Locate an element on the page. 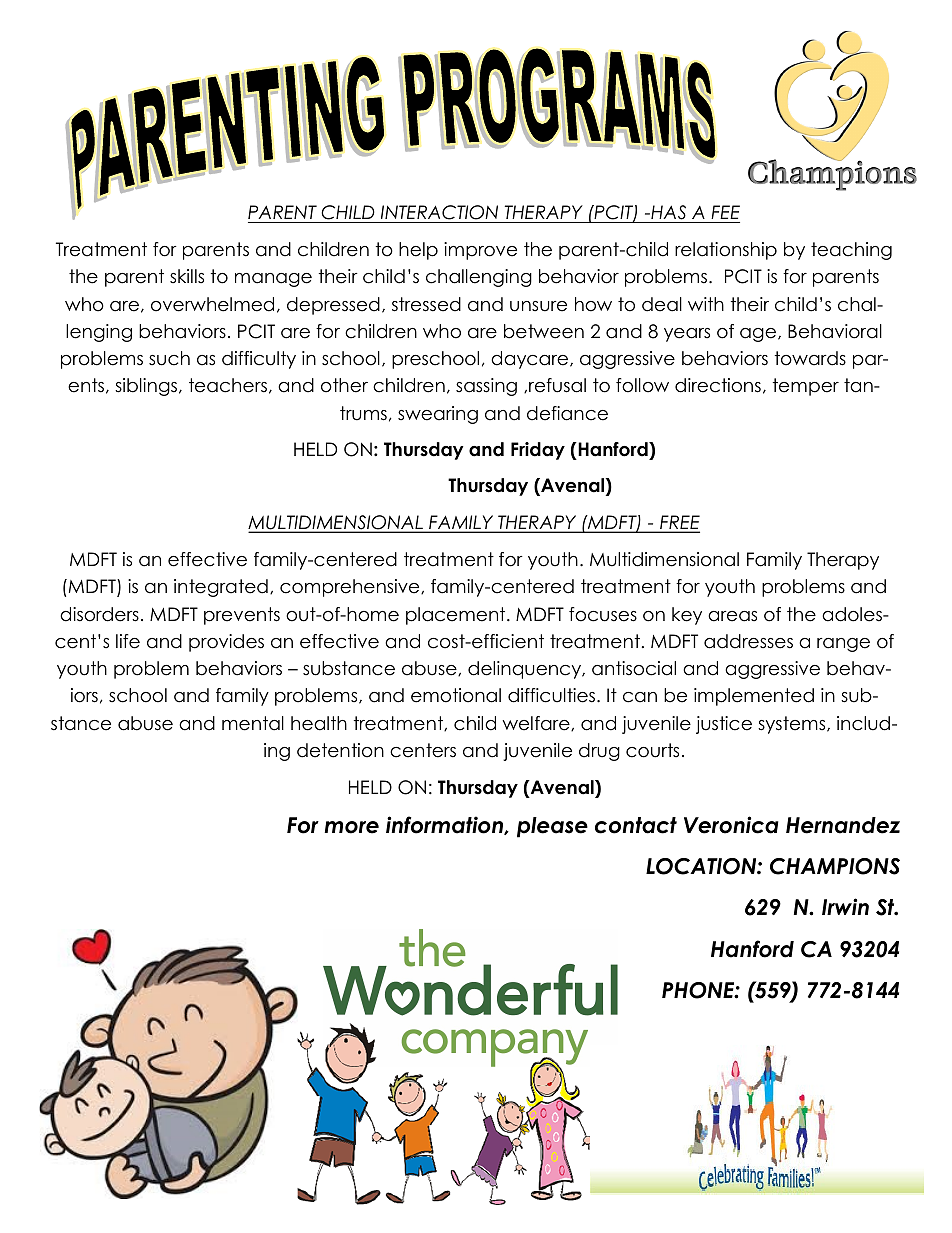 This page has width=952, height=1233. integrated is located at coordinates (221, 588).
